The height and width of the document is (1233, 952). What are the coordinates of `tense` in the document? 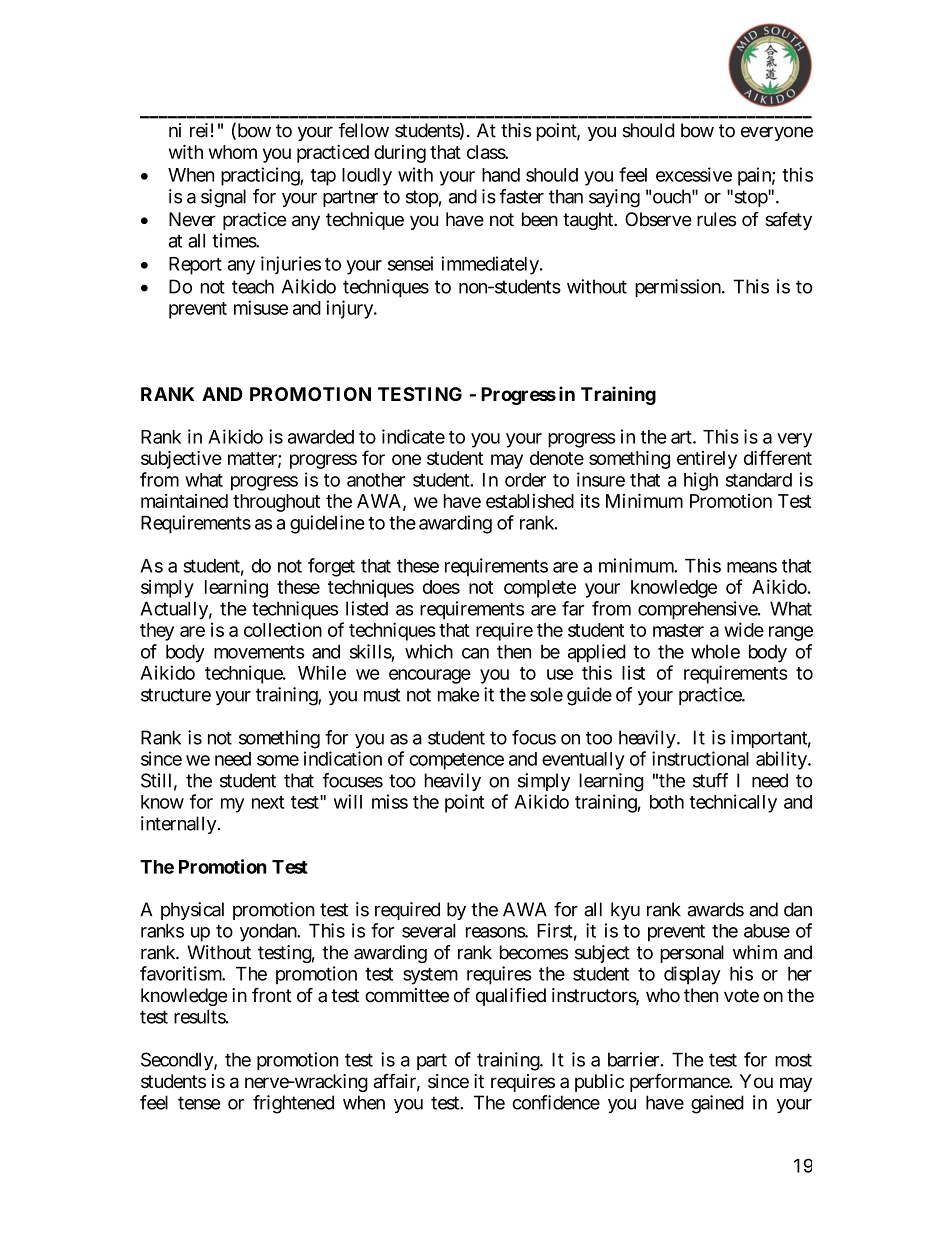 It's located at (199, 1103).
